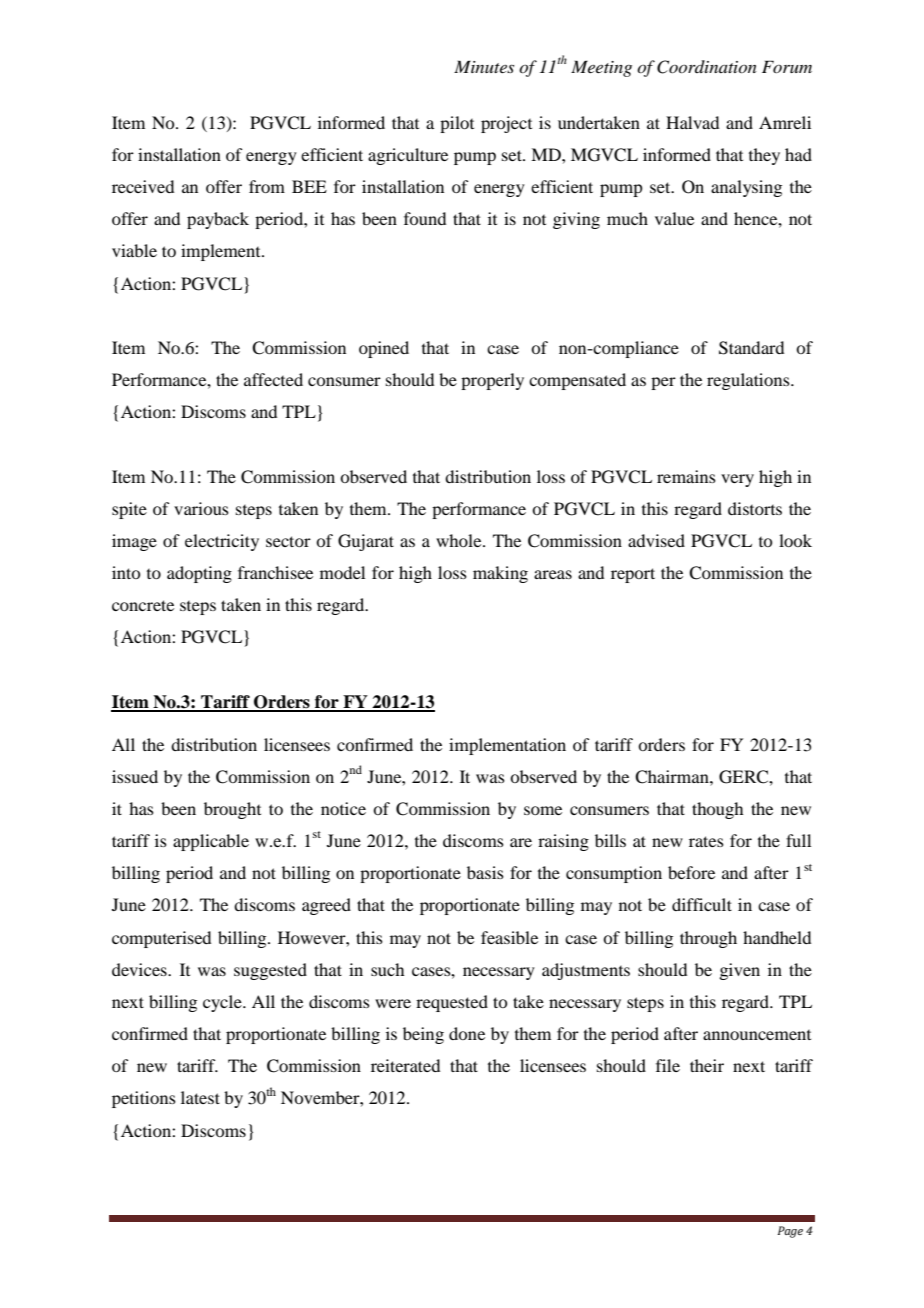  Describe the element at coordinates (200, 1097) in the screenshot. I see `latest` at that location.
